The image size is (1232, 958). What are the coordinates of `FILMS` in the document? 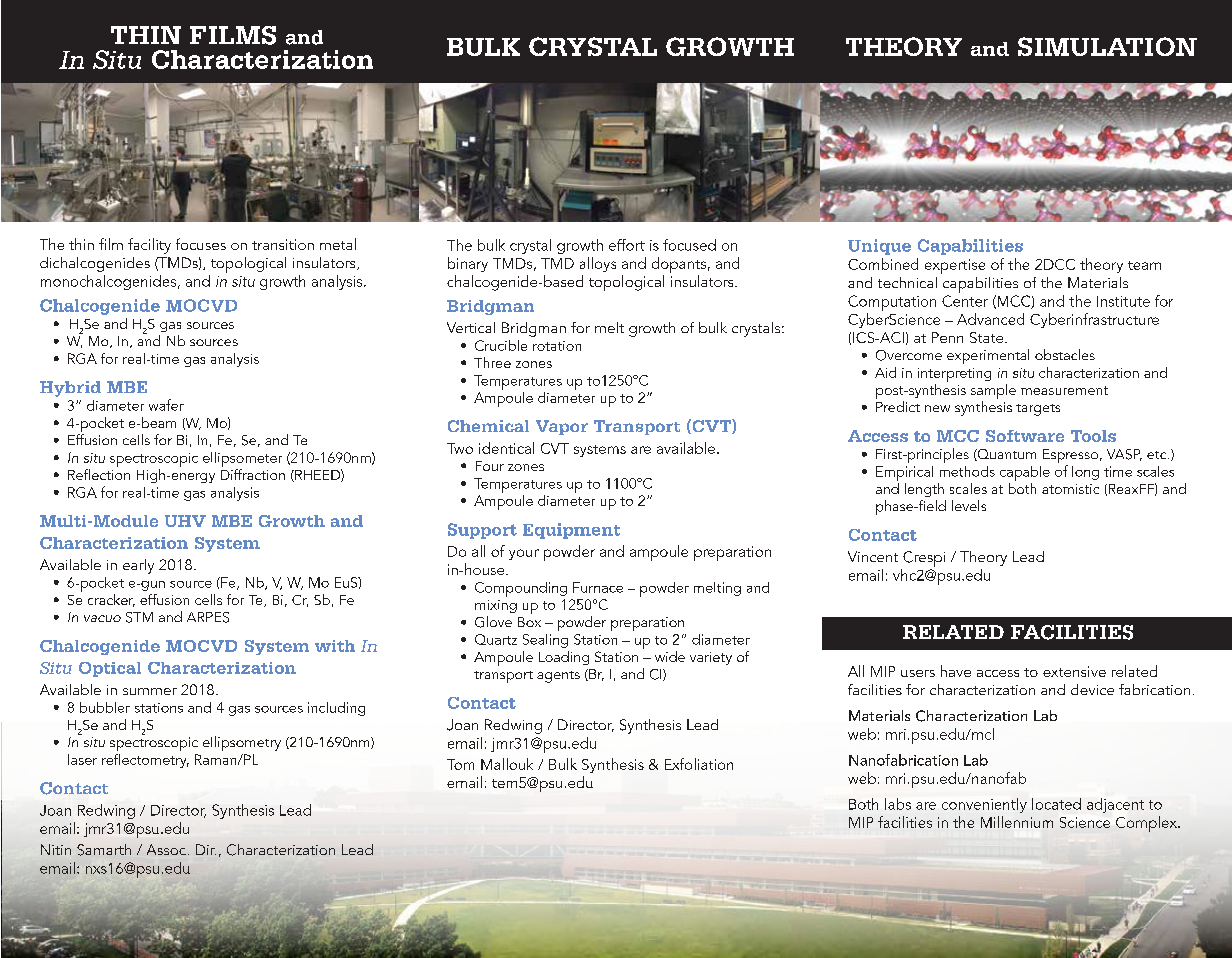 It's located at (233, 35).
